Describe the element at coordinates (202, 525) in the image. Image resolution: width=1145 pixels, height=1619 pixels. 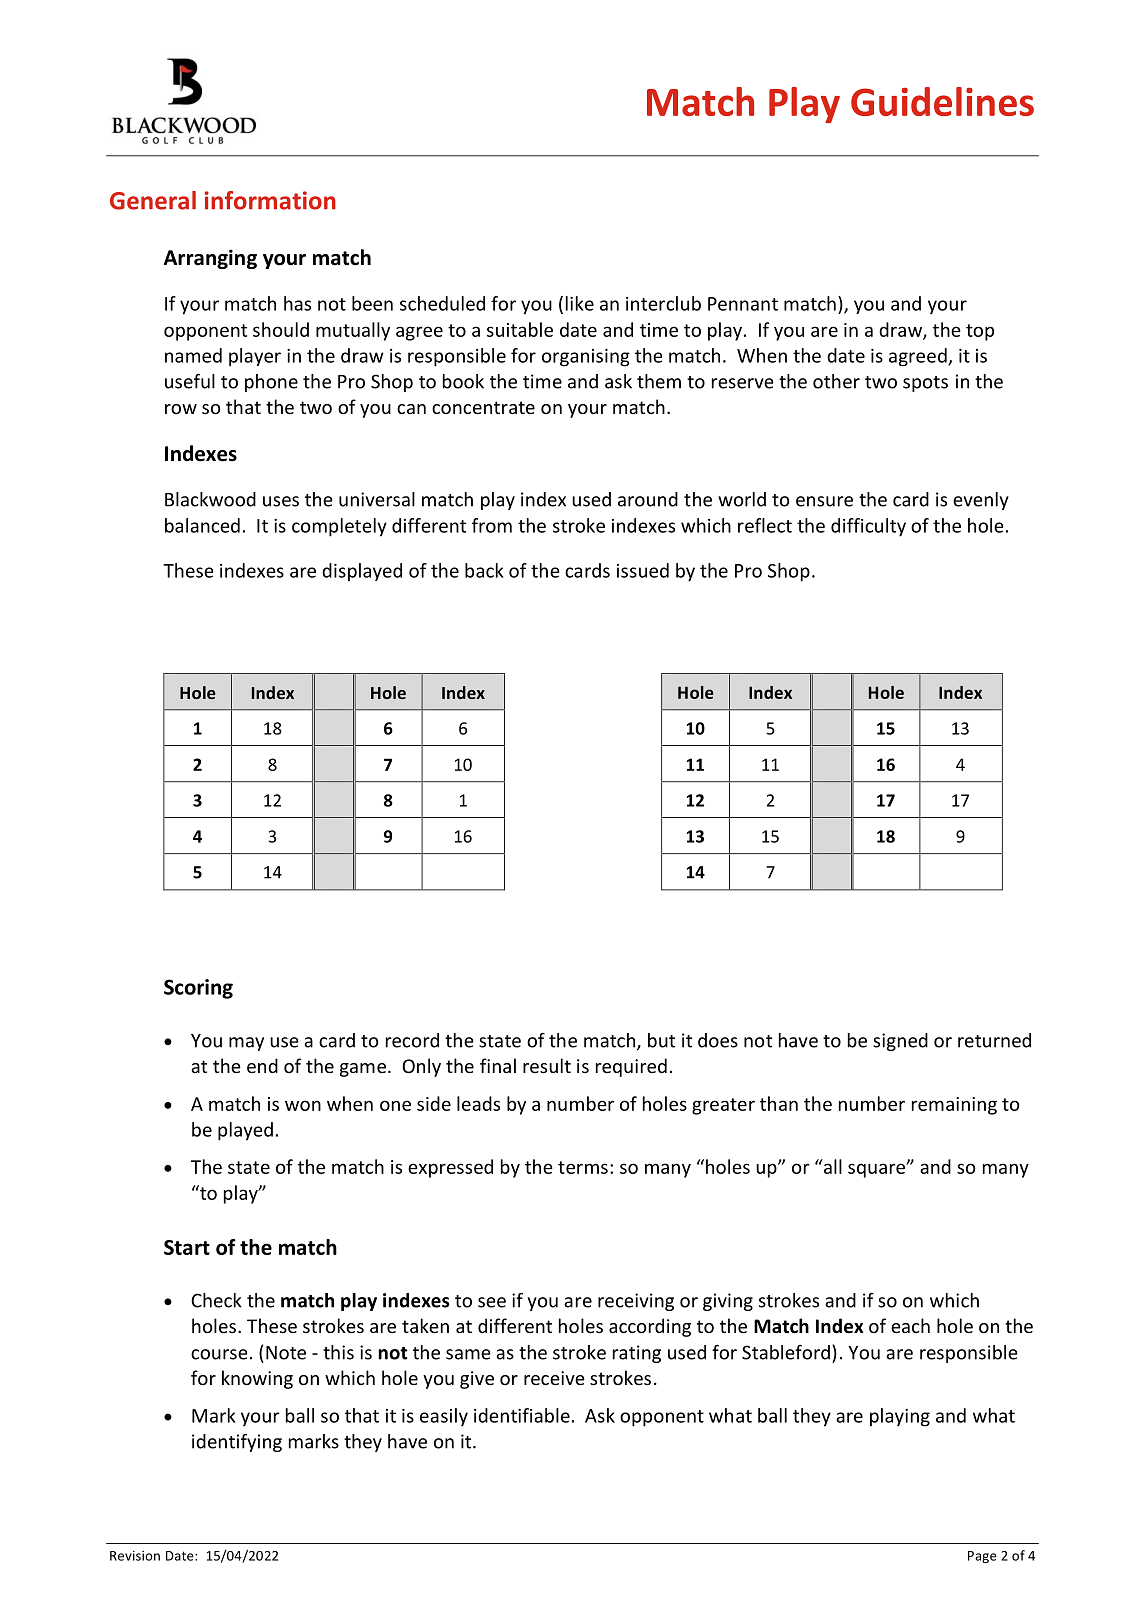
I see `balanced` at that location.
